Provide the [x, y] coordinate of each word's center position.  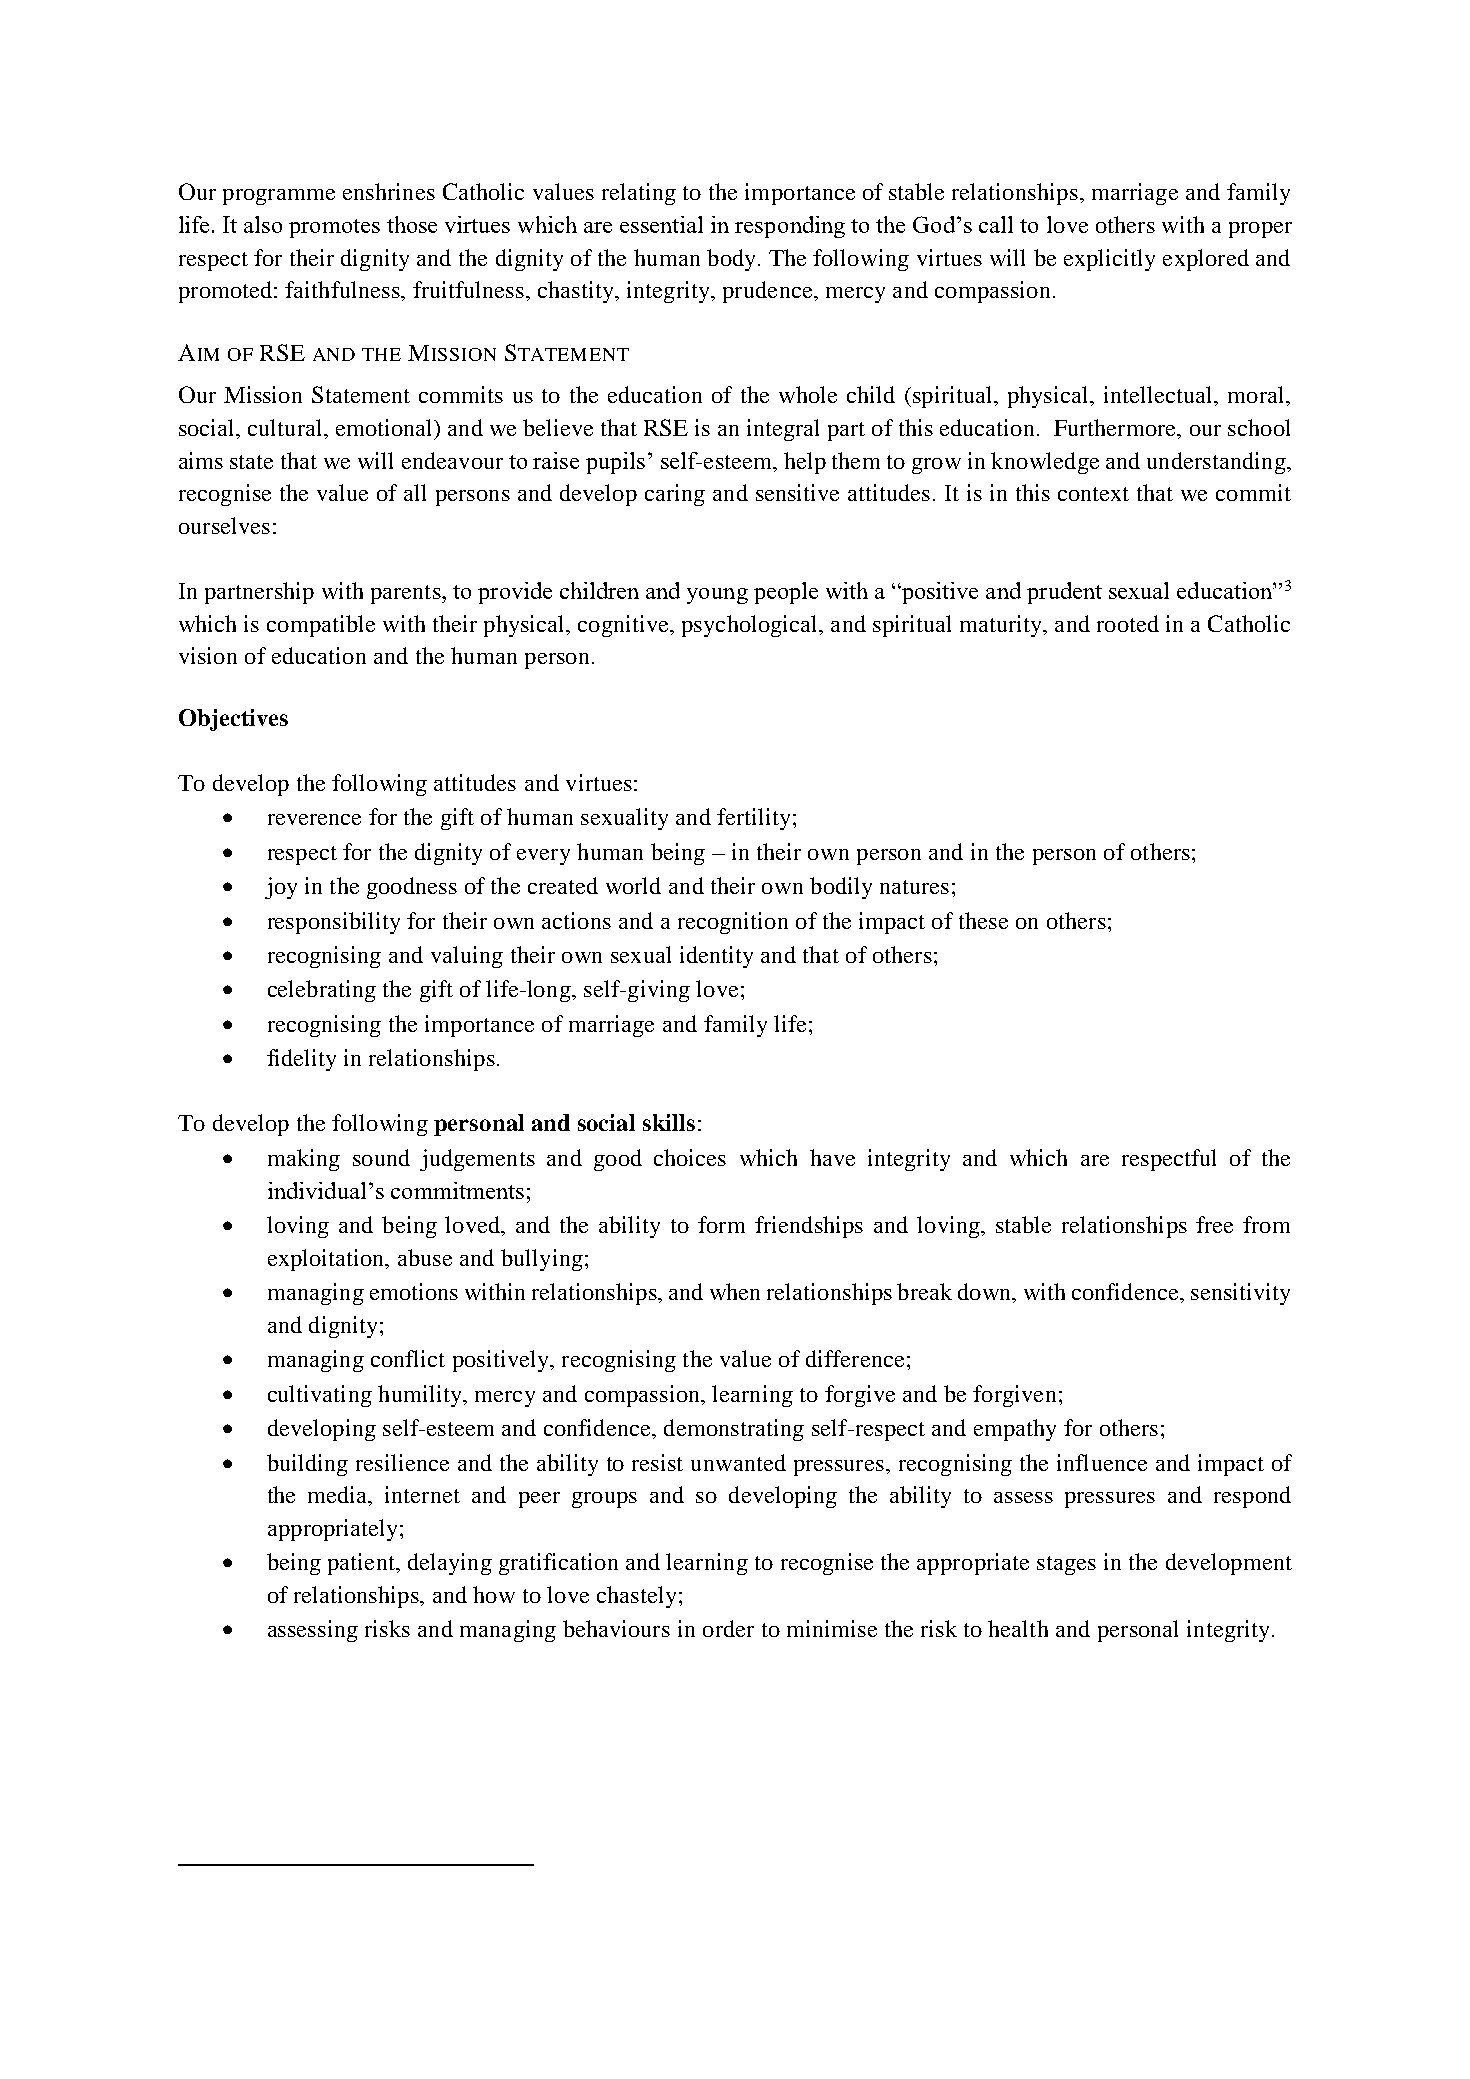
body [733, 260]
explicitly [1109, 260]
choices [690, 1157]
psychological [751, 626]
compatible [321, 626]
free [1214, 1224]
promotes [334, 228]
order [728, 1628]
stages [1066, 1565]
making [304, 1160]
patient [362, 1564]
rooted [1128, 623]
